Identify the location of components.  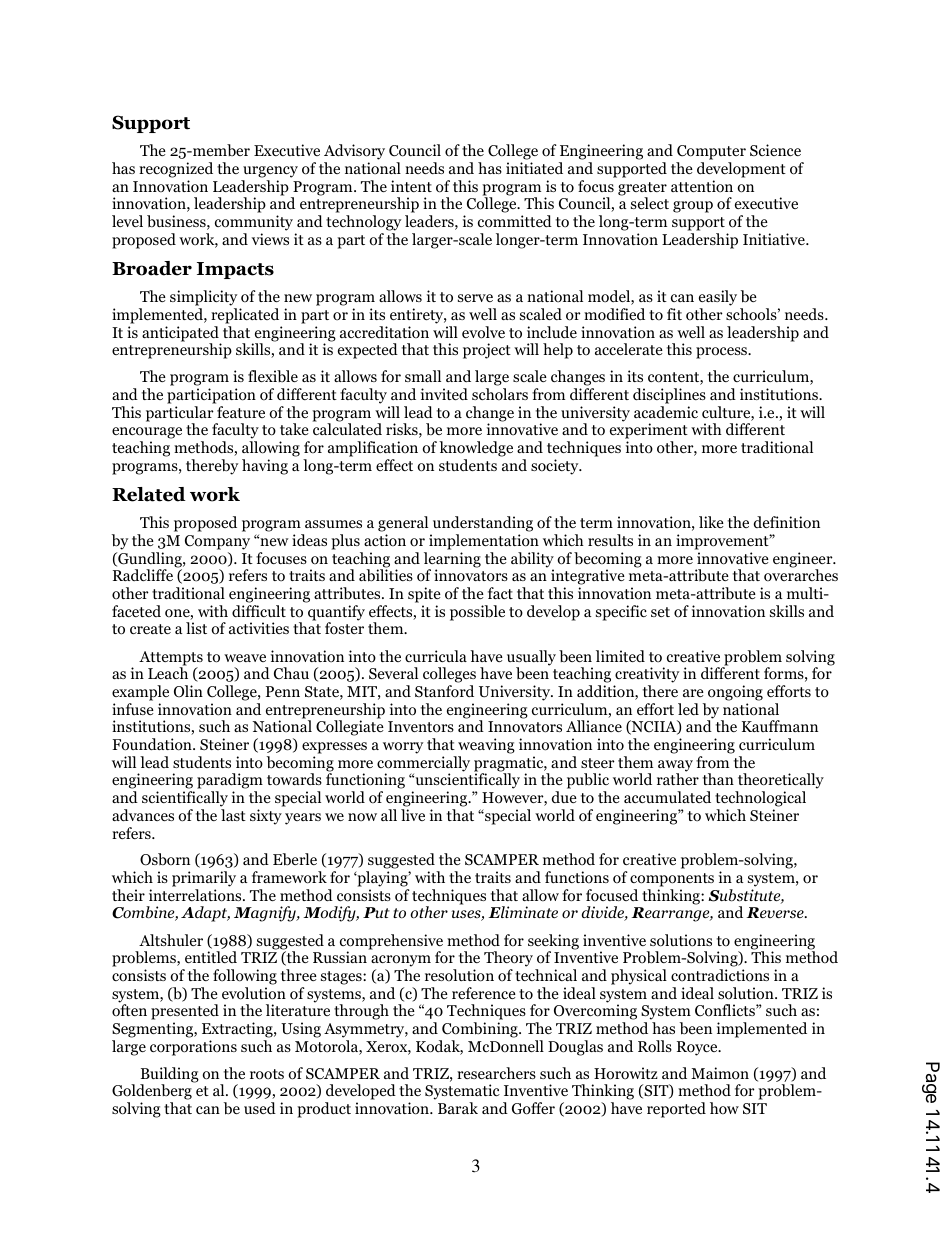
(672, 880).
